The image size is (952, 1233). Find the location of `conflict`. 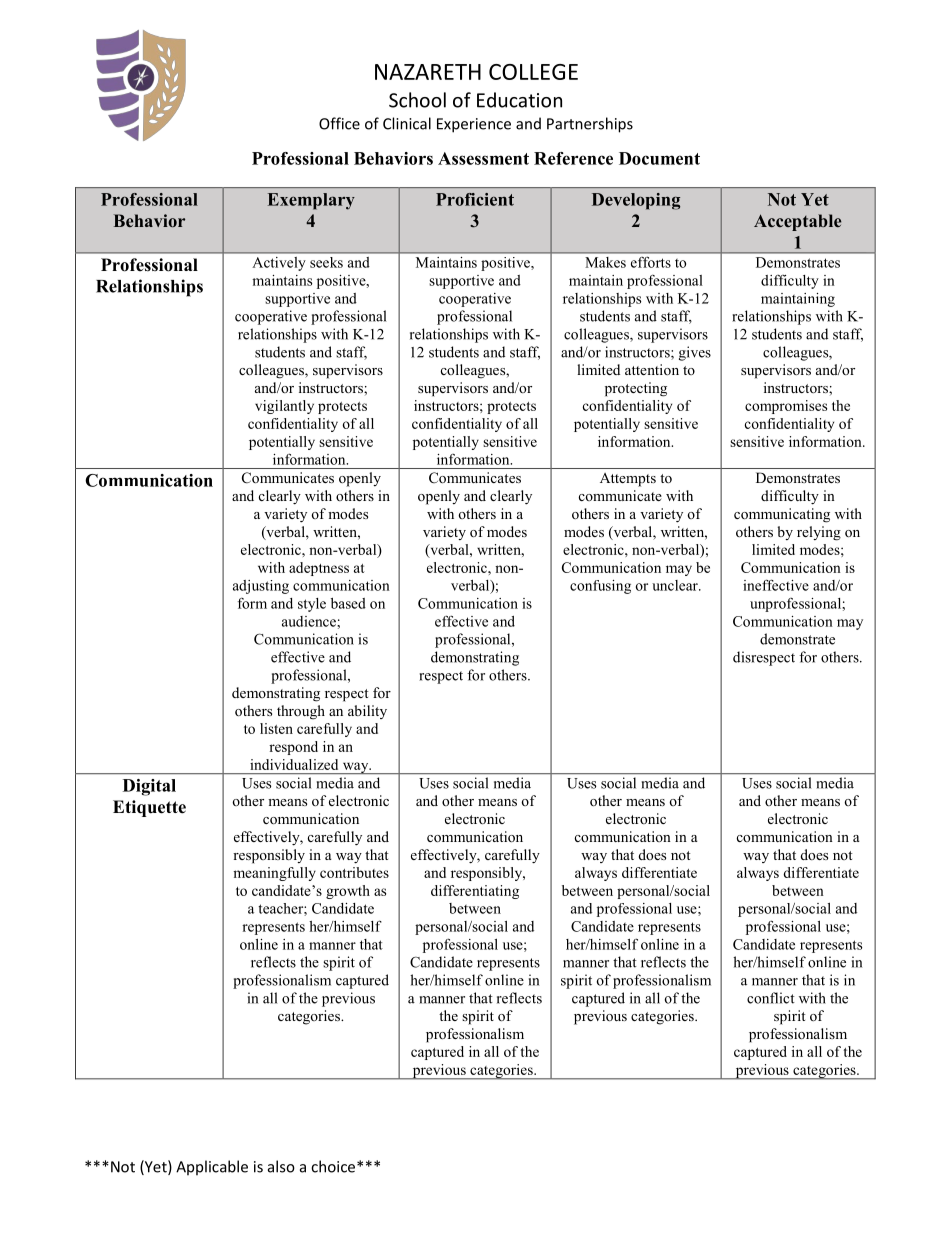

conflict is located at coordinates (771, 998).
